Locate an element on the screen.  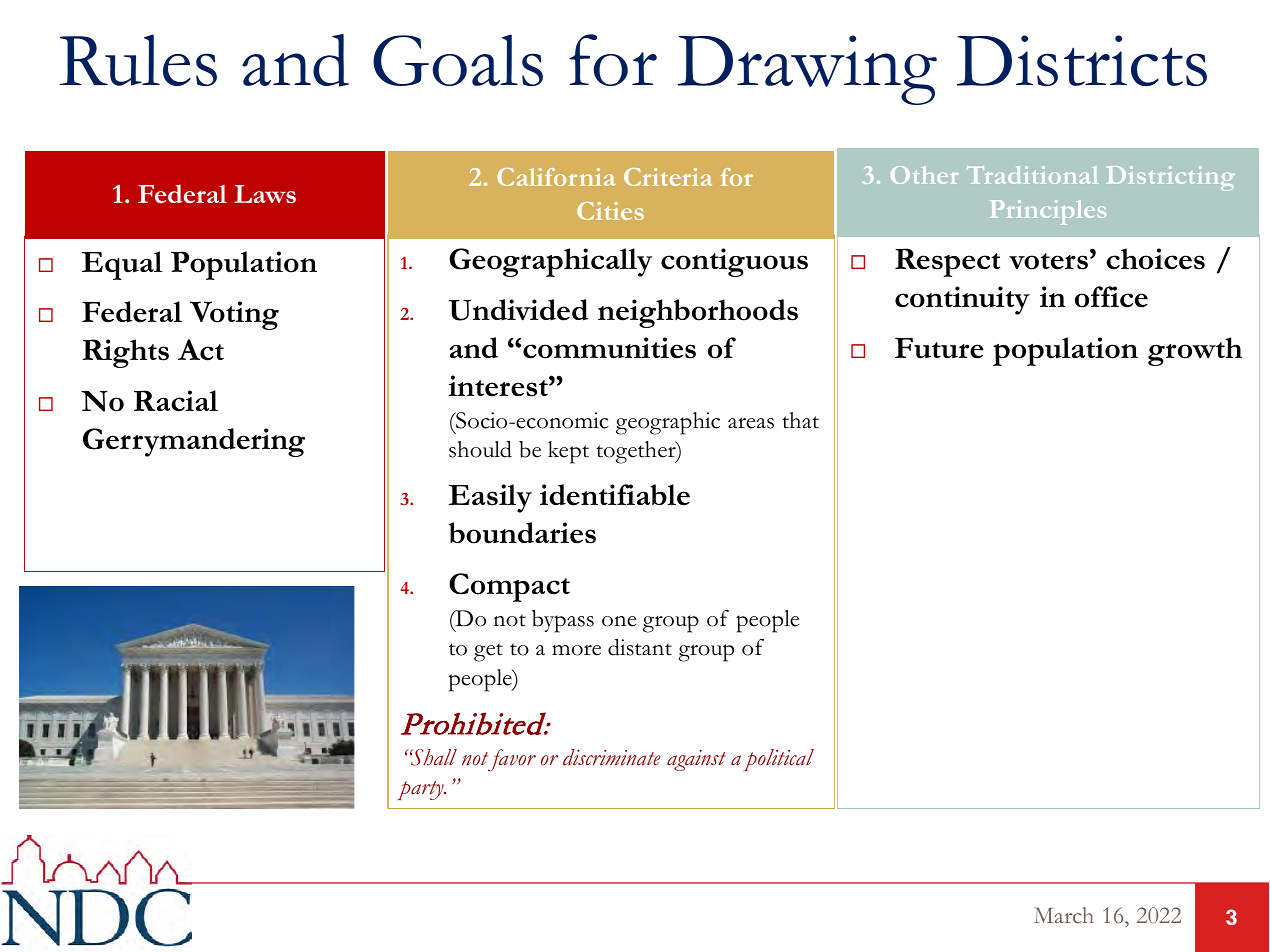
areas is located at coordinates (751, 423).
